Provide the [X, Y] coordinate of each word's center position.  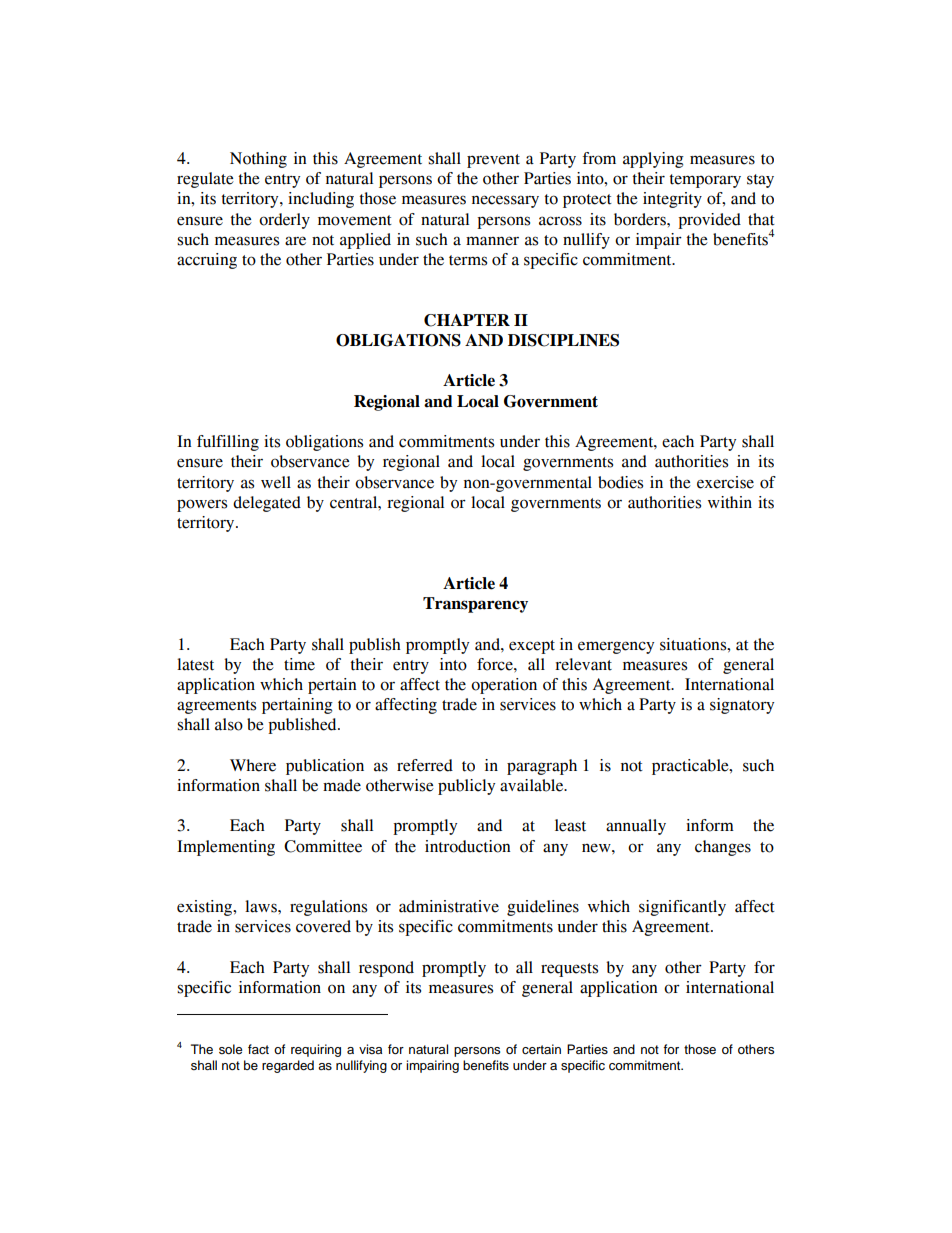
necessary [505, 201]
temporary [705, 181]
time [299, 664]
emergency [616, 647]
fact [258, 1049]
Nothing [258, 160]
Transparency [475, 605]
